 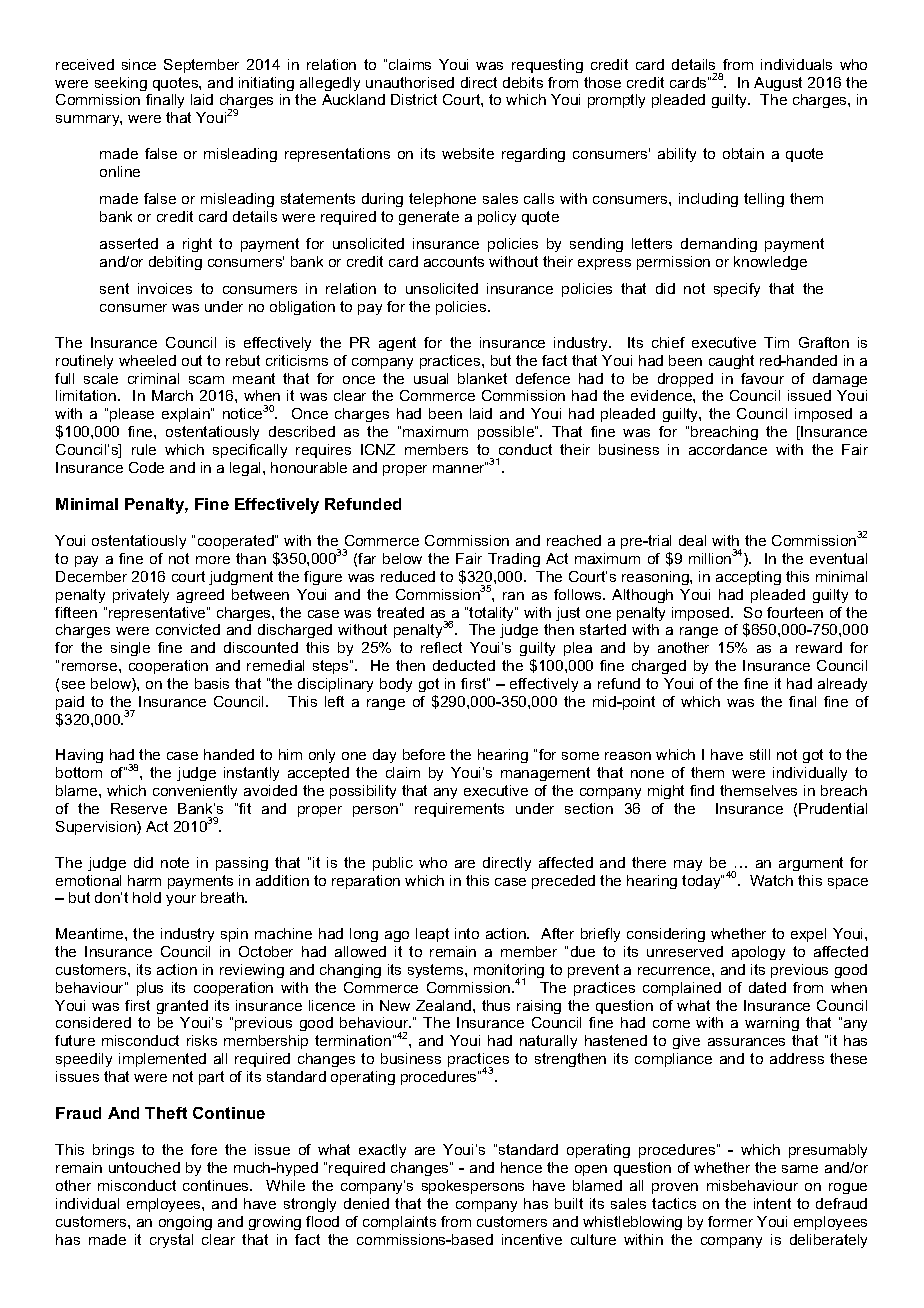 I want to click on criminal, so click(x=153, y=378).
